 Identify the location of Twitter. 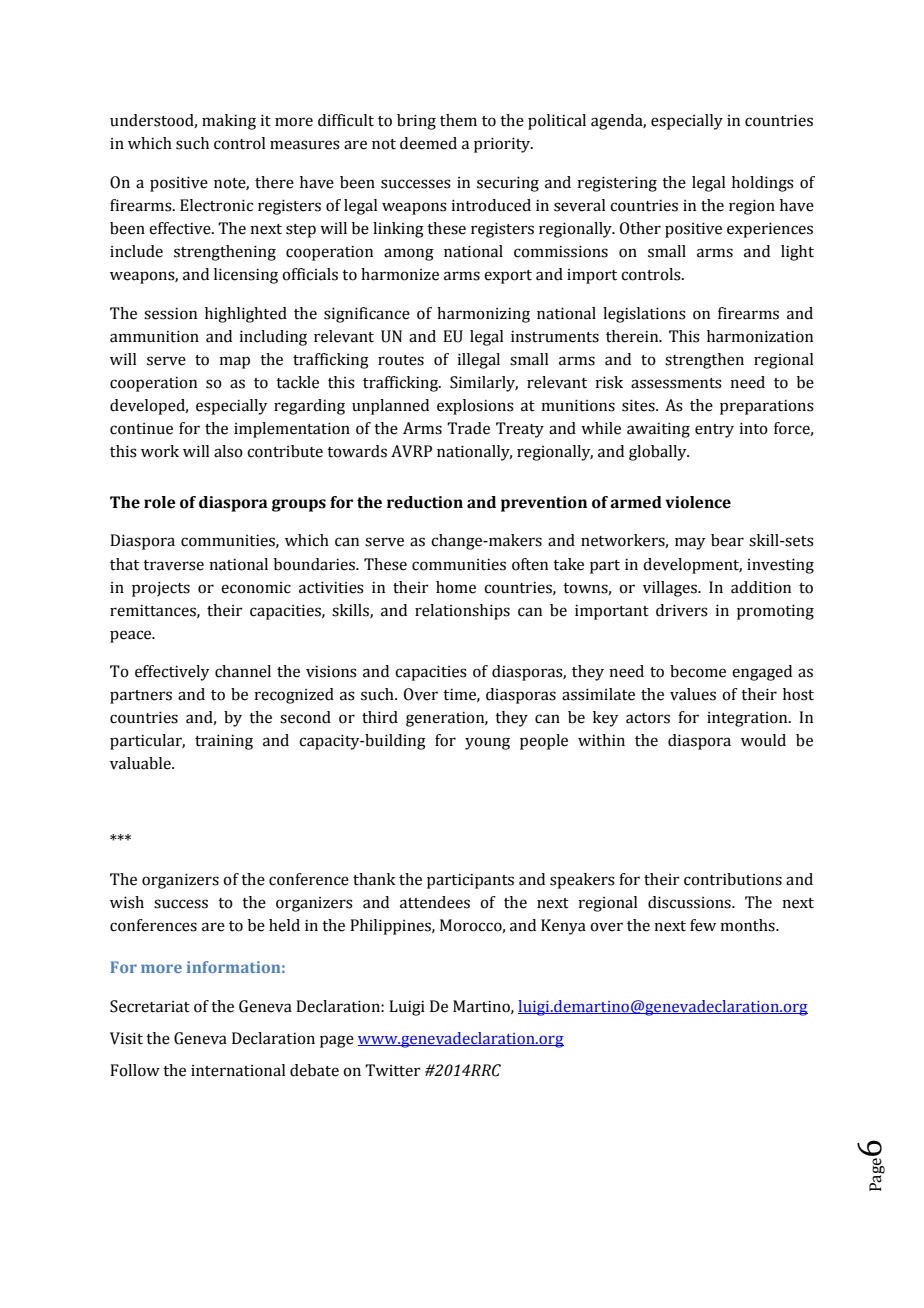
(393, 1070).
